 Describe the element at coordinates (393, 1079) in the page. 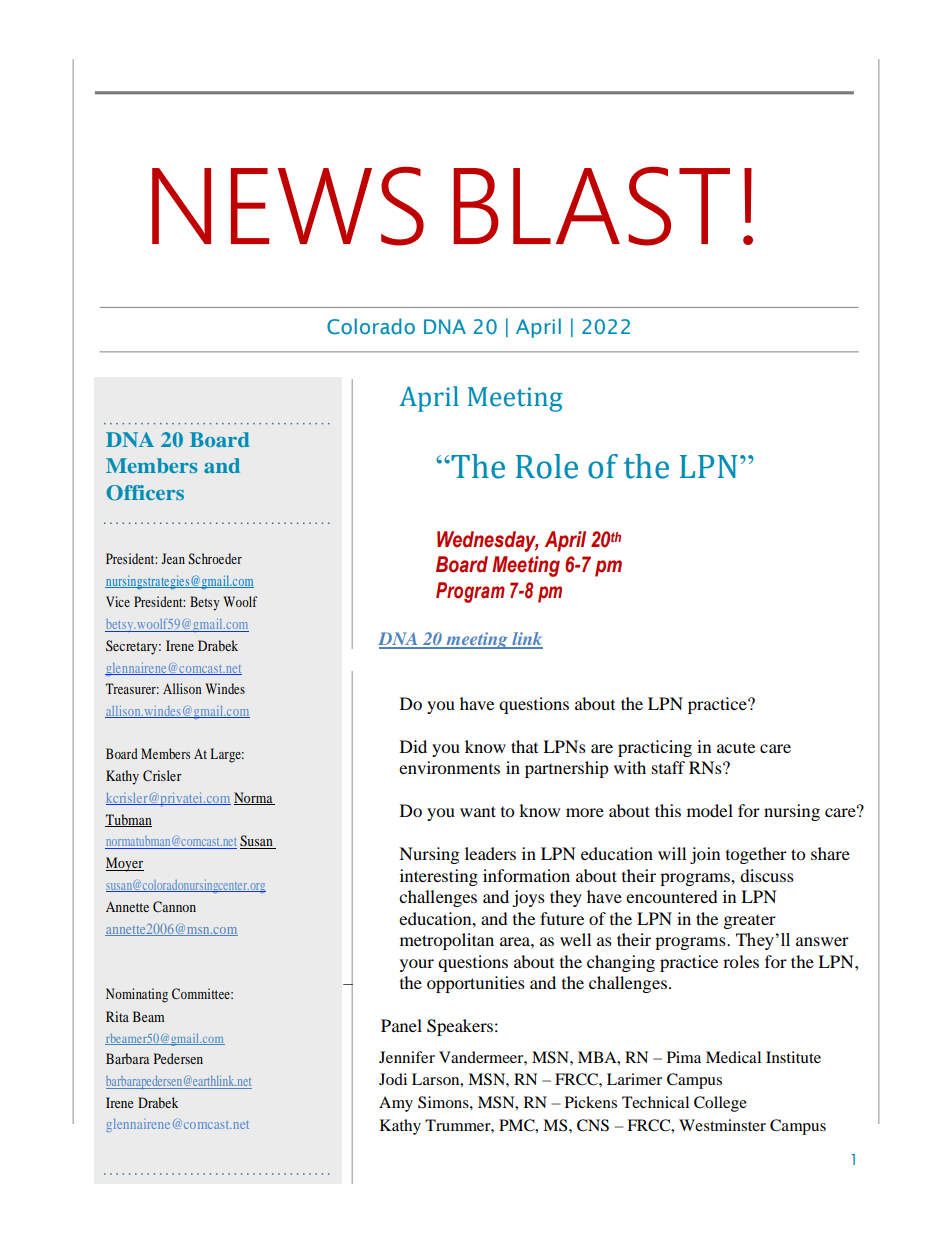

I see `Jodi` at that location.
